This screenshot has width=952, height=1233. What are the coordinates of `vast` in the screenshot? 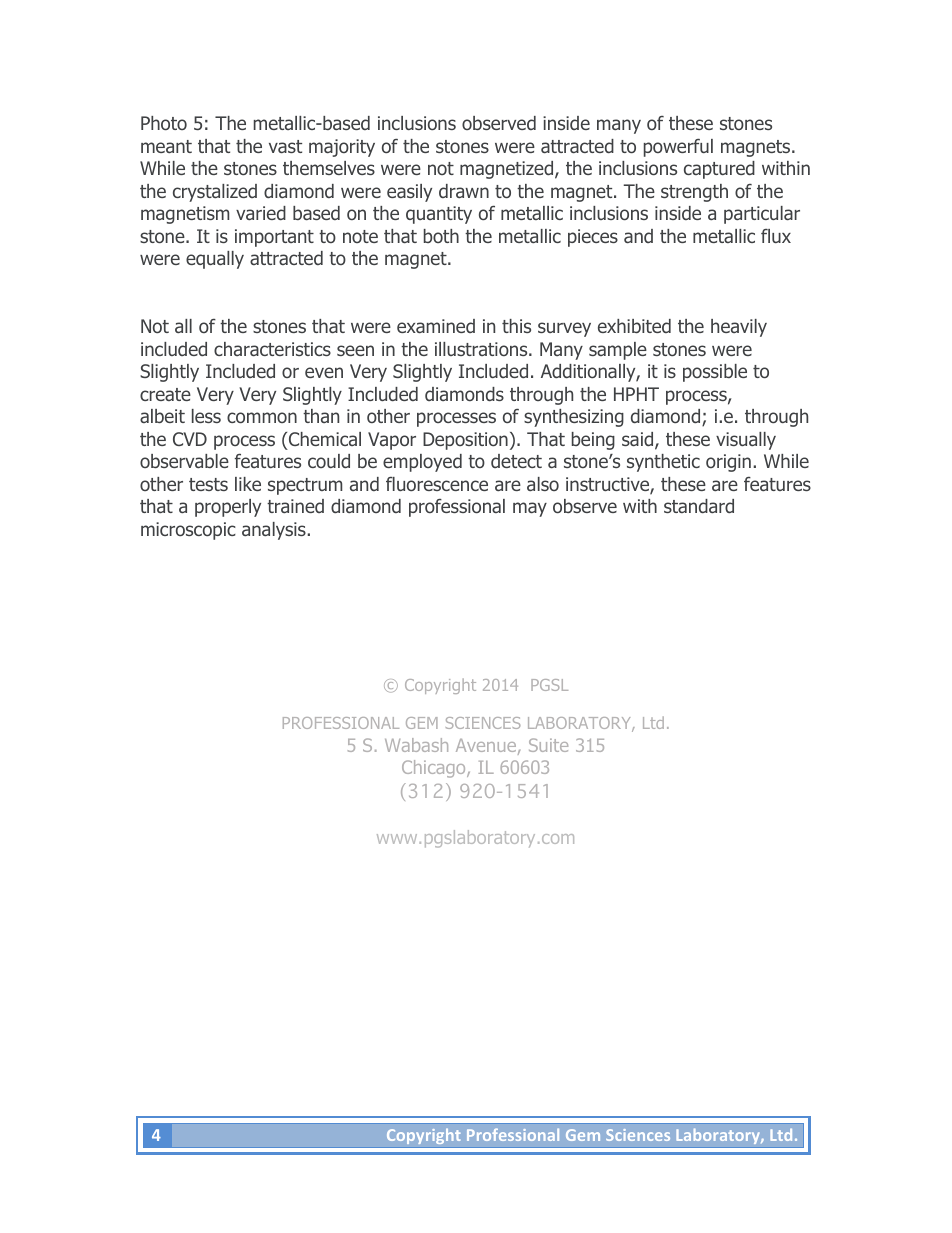 It's located at (285, 147).
